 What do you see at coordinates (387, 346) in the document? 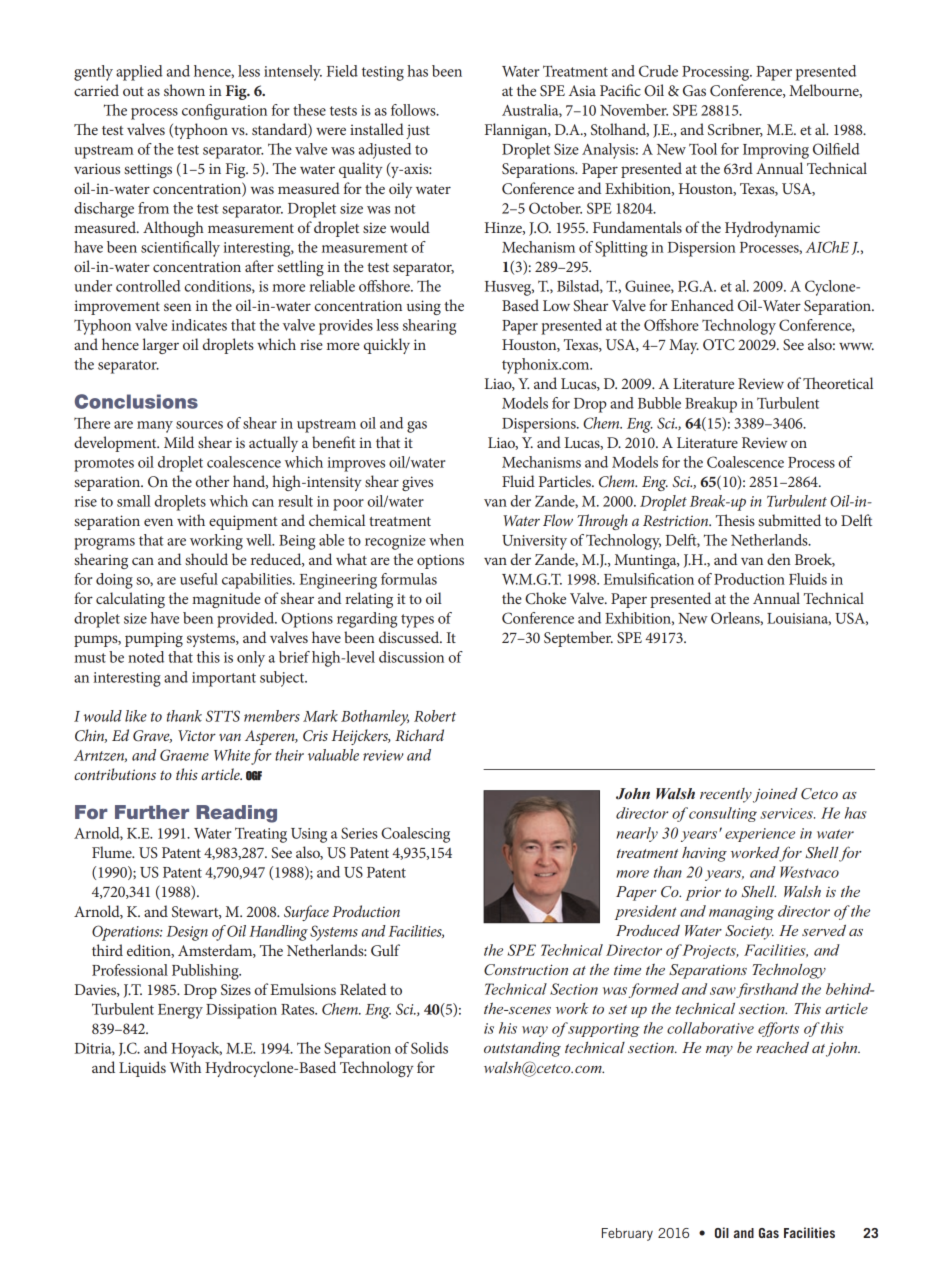
I see `quickly` at bounding box center [387, 346].
